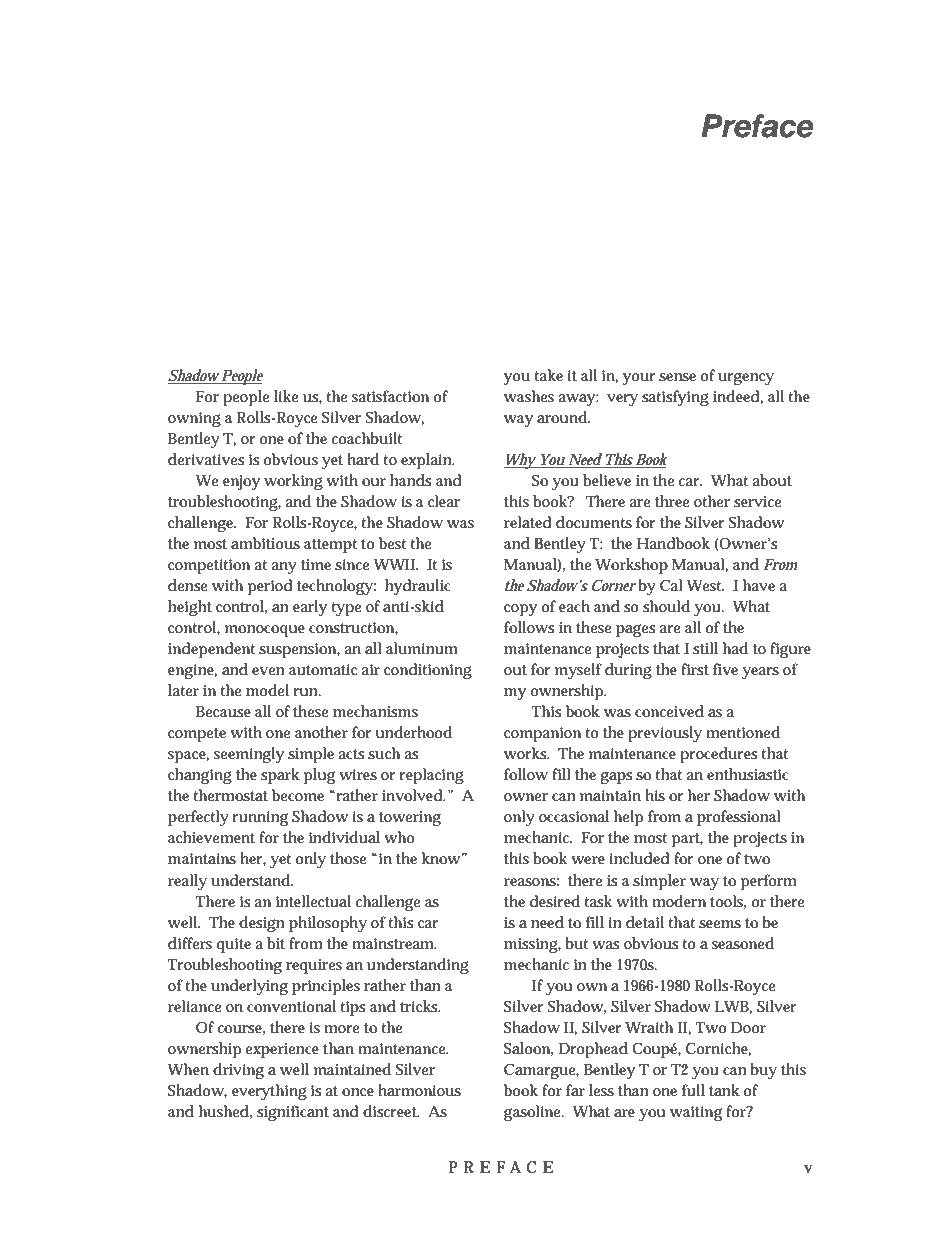 This page has width=952, height=1233. Describe the element at coordinates (238, 1071) in the page. I see `driving` at that location.
